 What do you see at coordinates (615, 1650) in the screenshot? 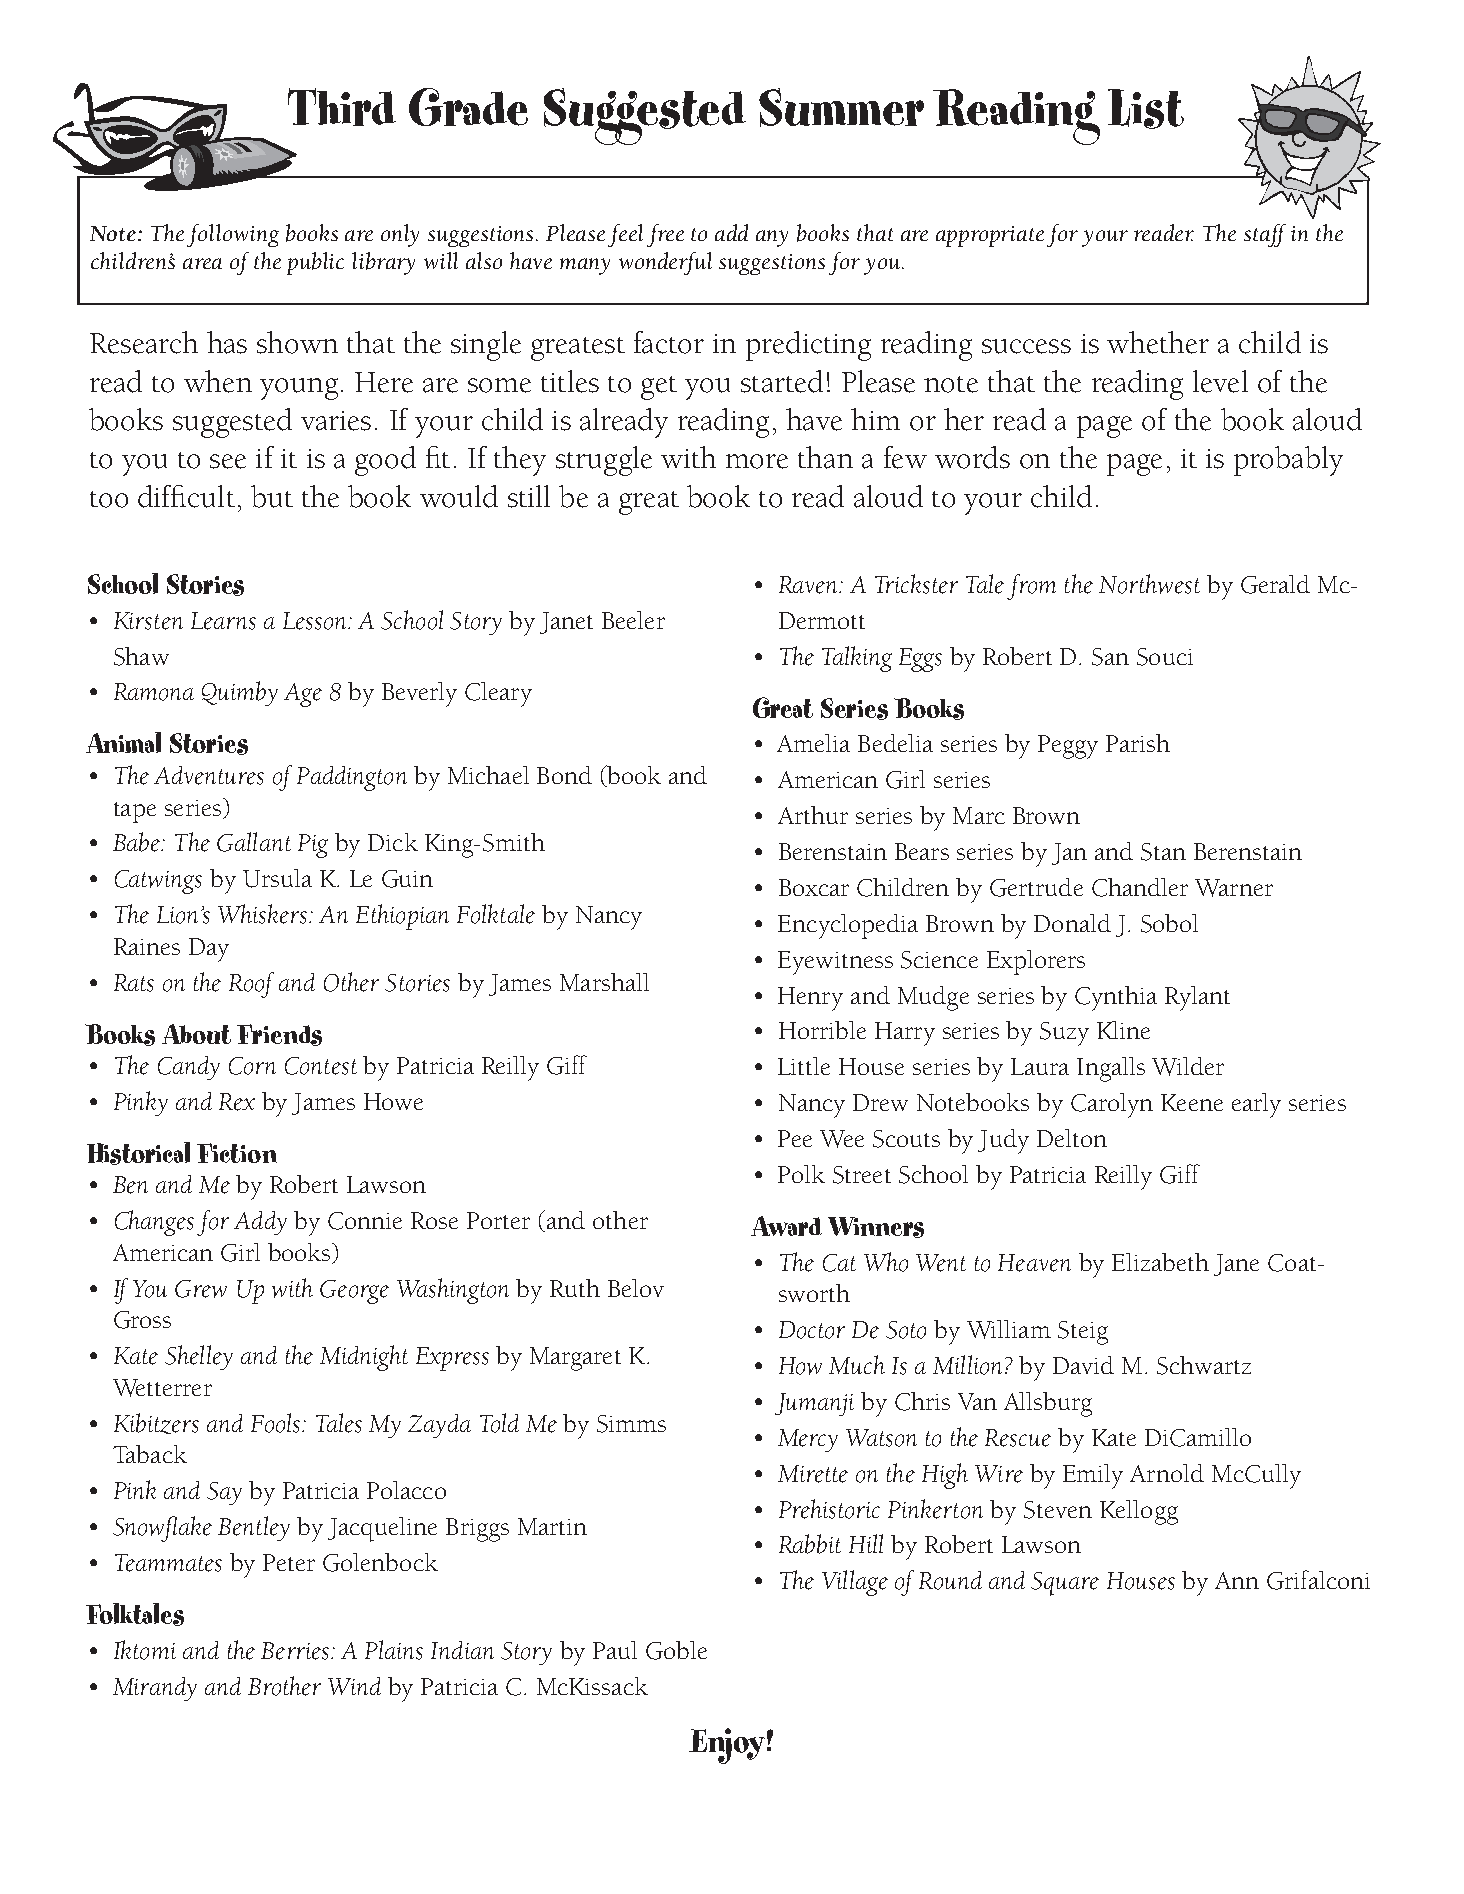
I see `Paul` at bounding box center [615, 1650].
